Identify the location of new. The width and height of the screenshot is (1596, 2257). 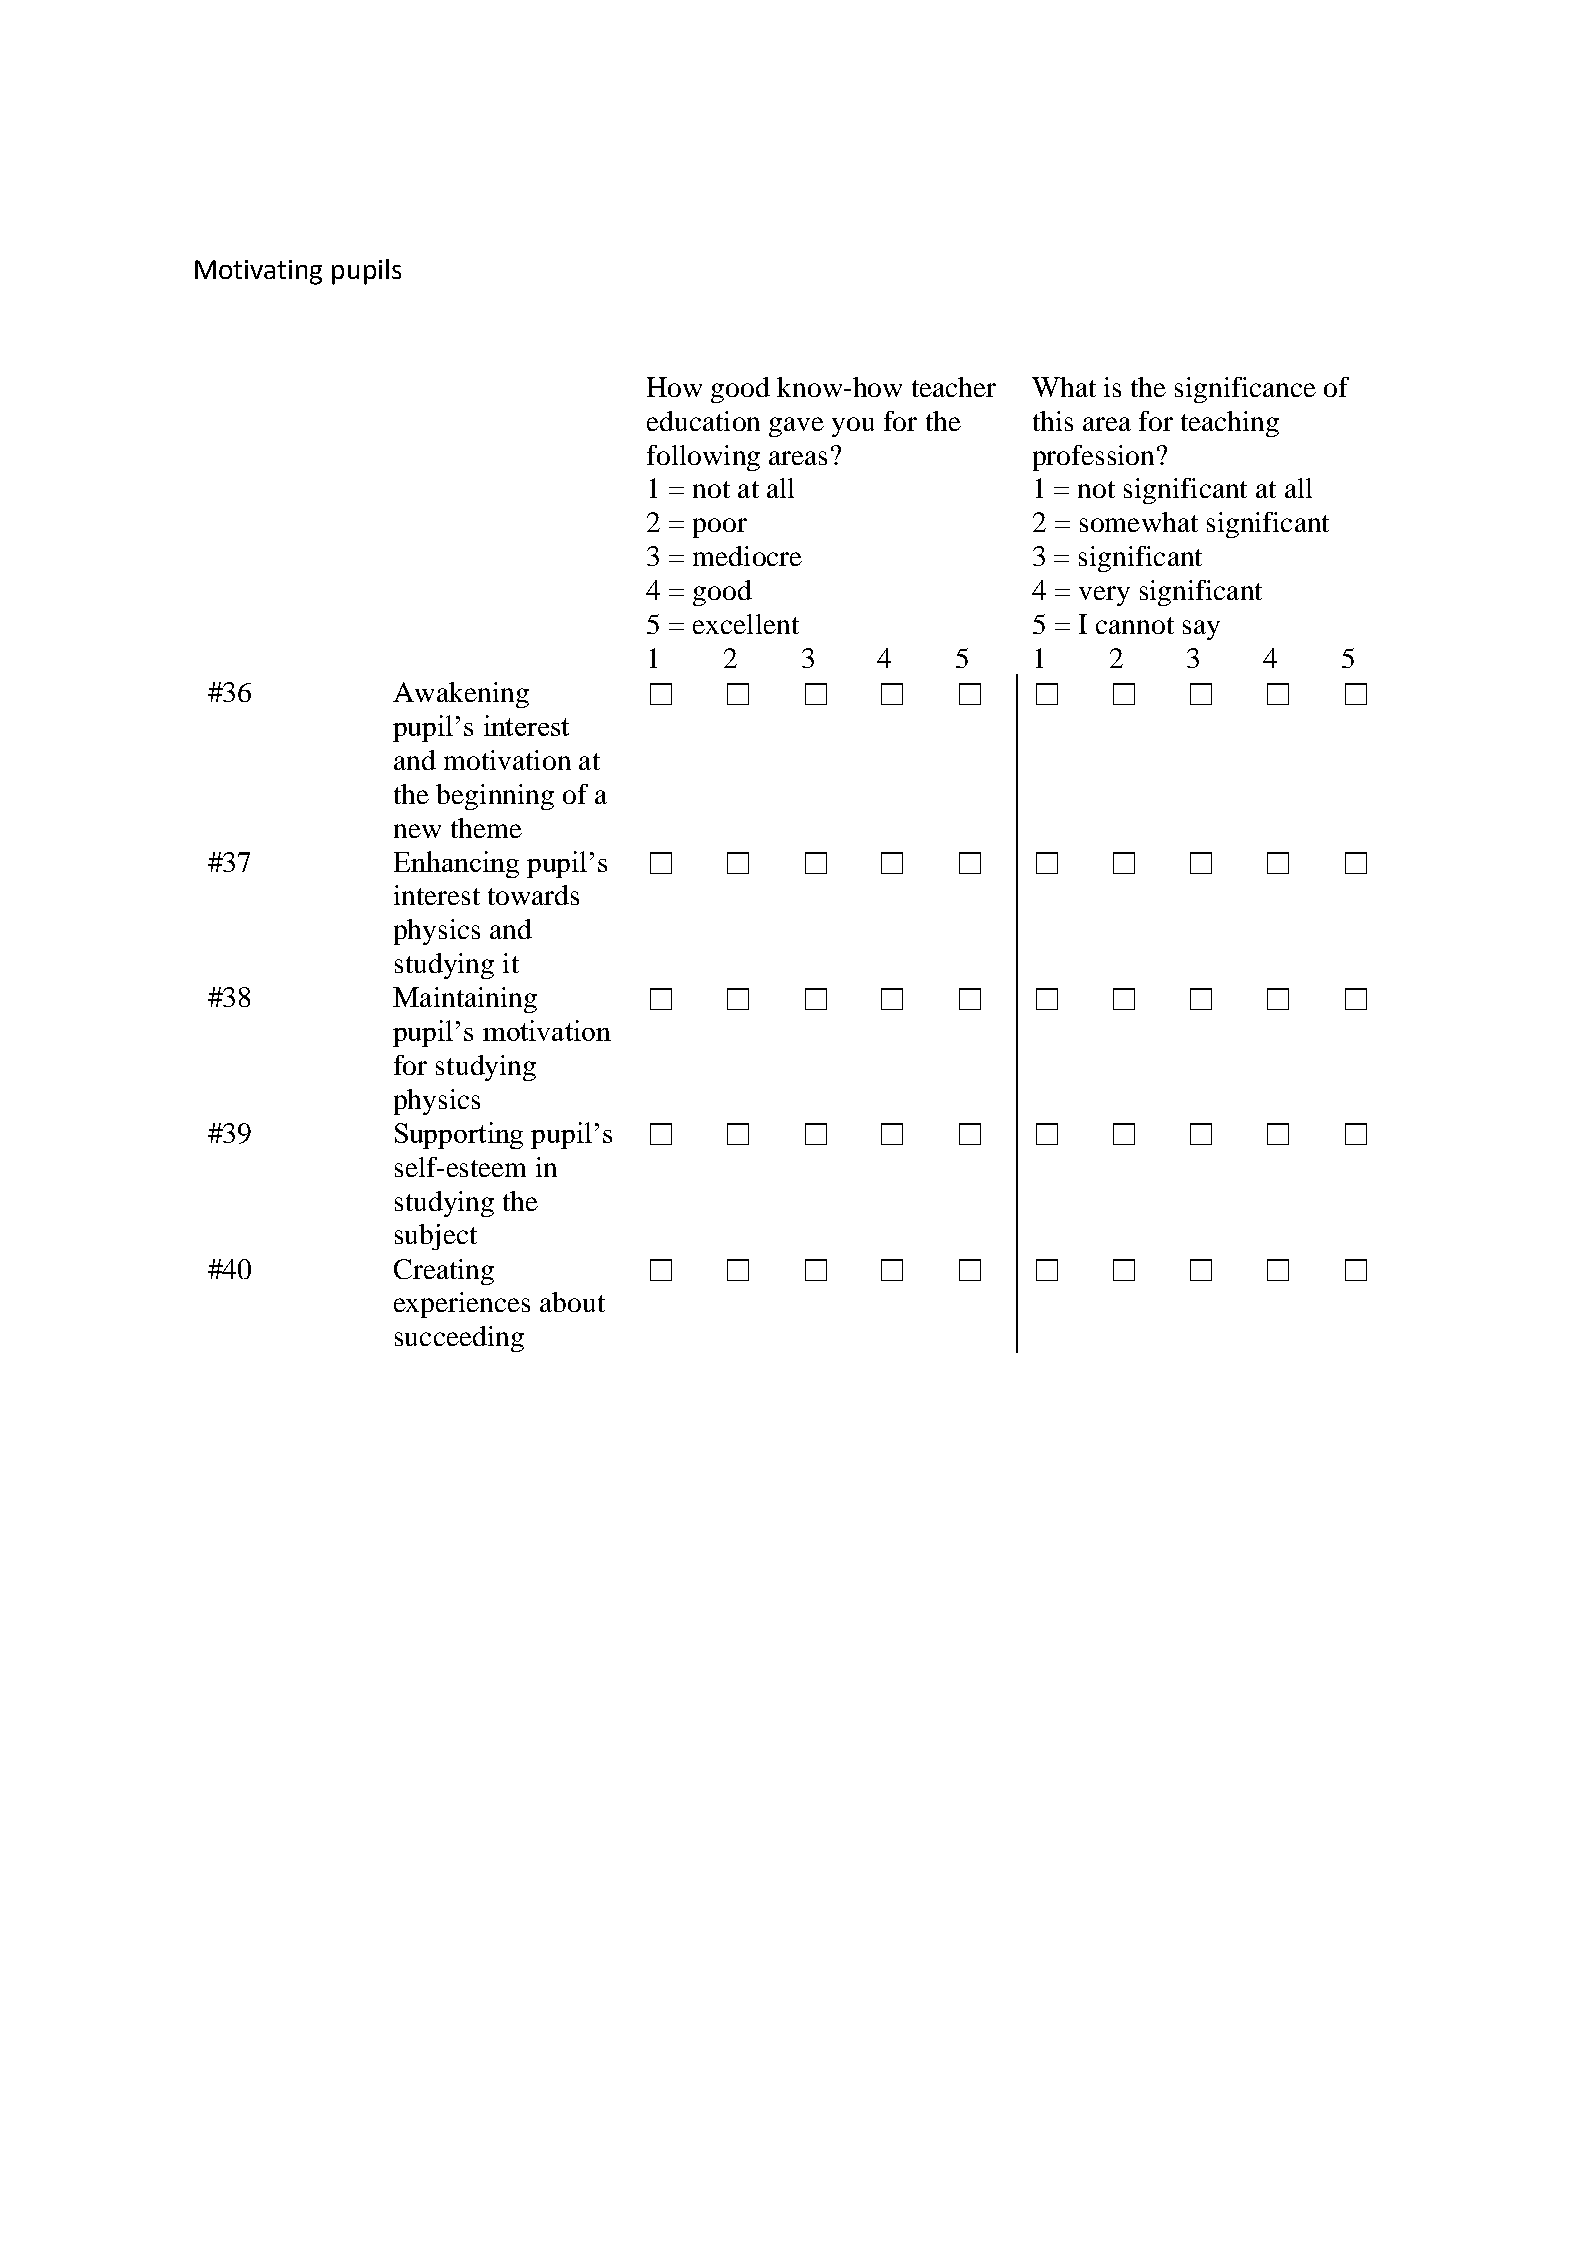
(417, 831).
